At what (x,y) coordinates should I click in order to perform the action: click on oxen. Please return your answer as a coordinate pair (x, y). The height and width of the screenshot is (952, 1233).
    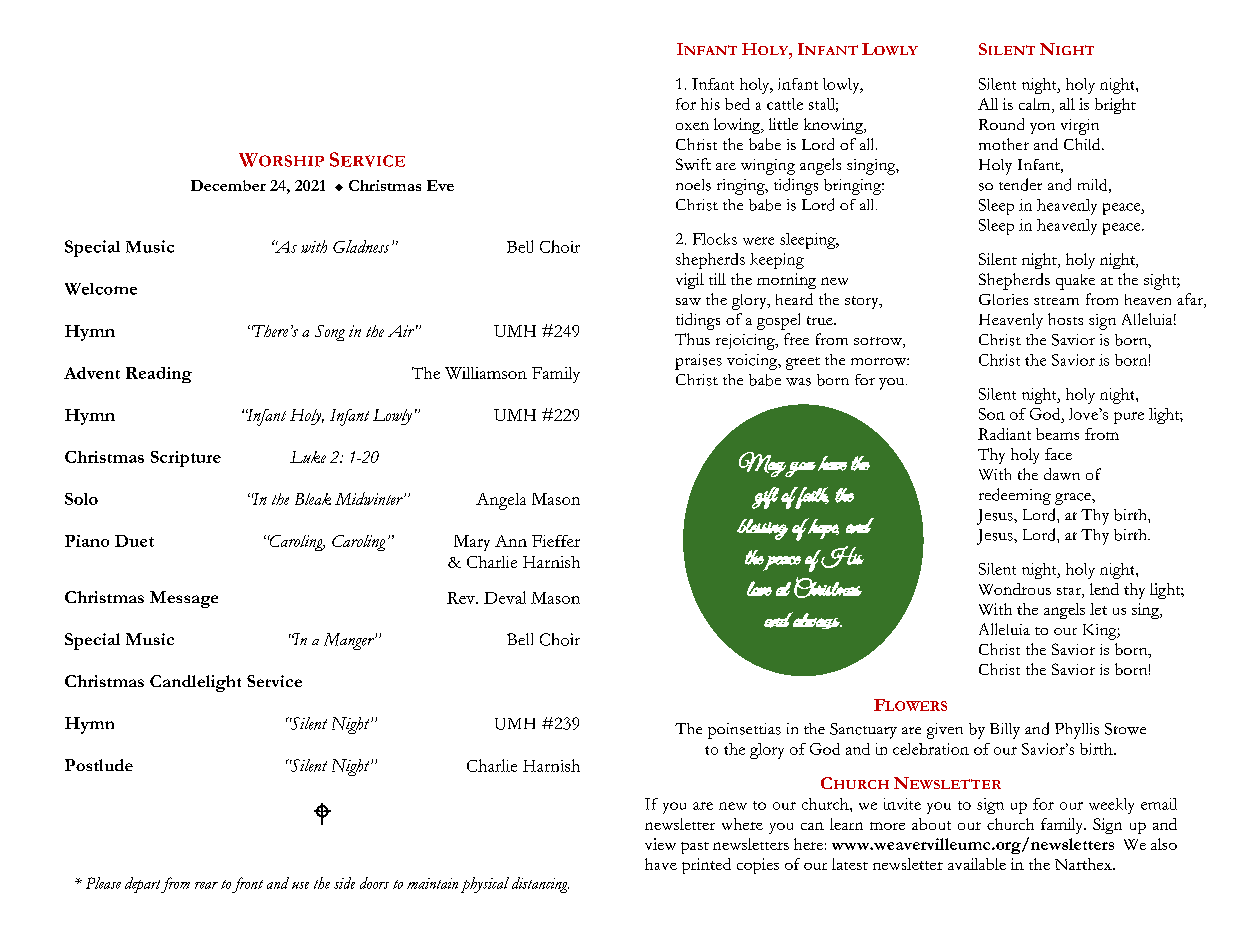
    Looking at the image, I should click on (692, 126).
